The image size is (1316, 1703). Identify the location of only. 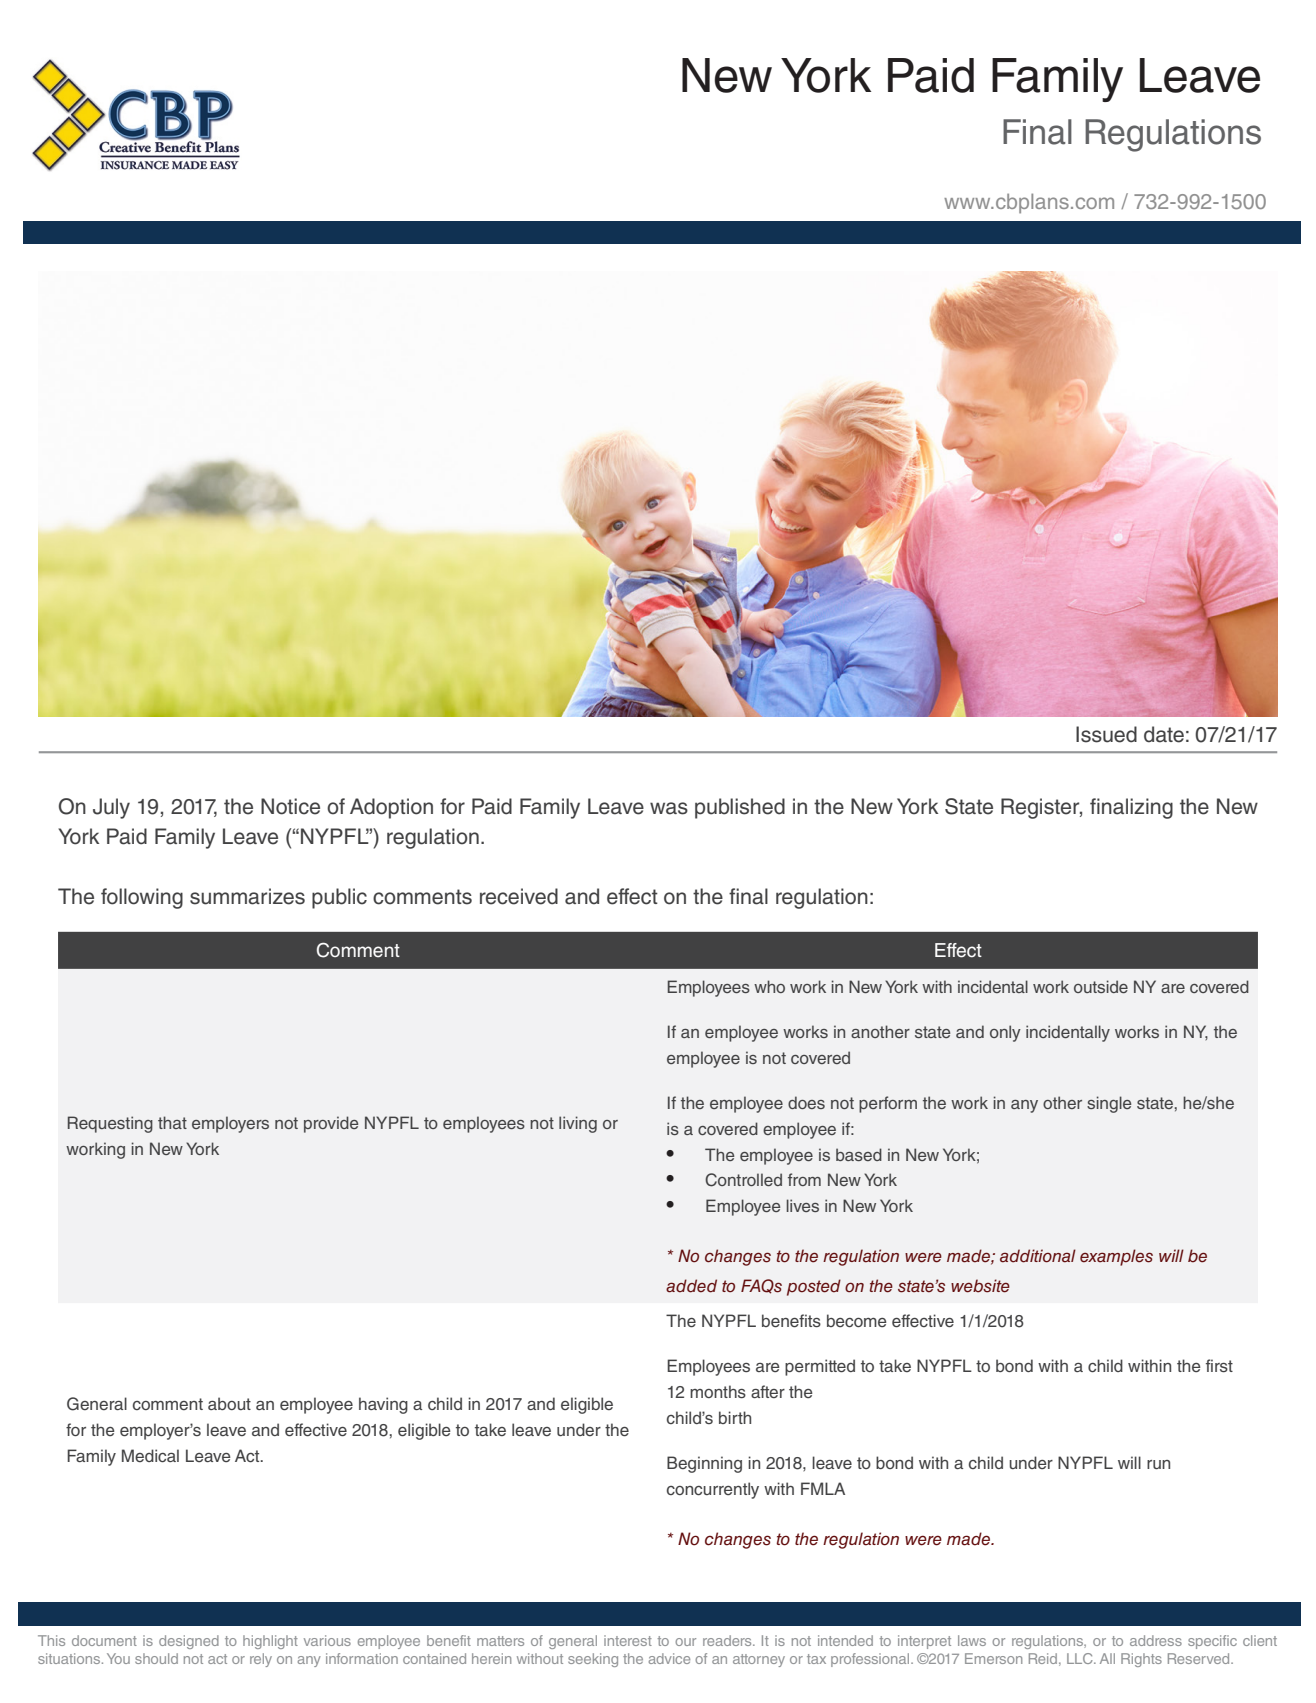
(1005, 1033).
